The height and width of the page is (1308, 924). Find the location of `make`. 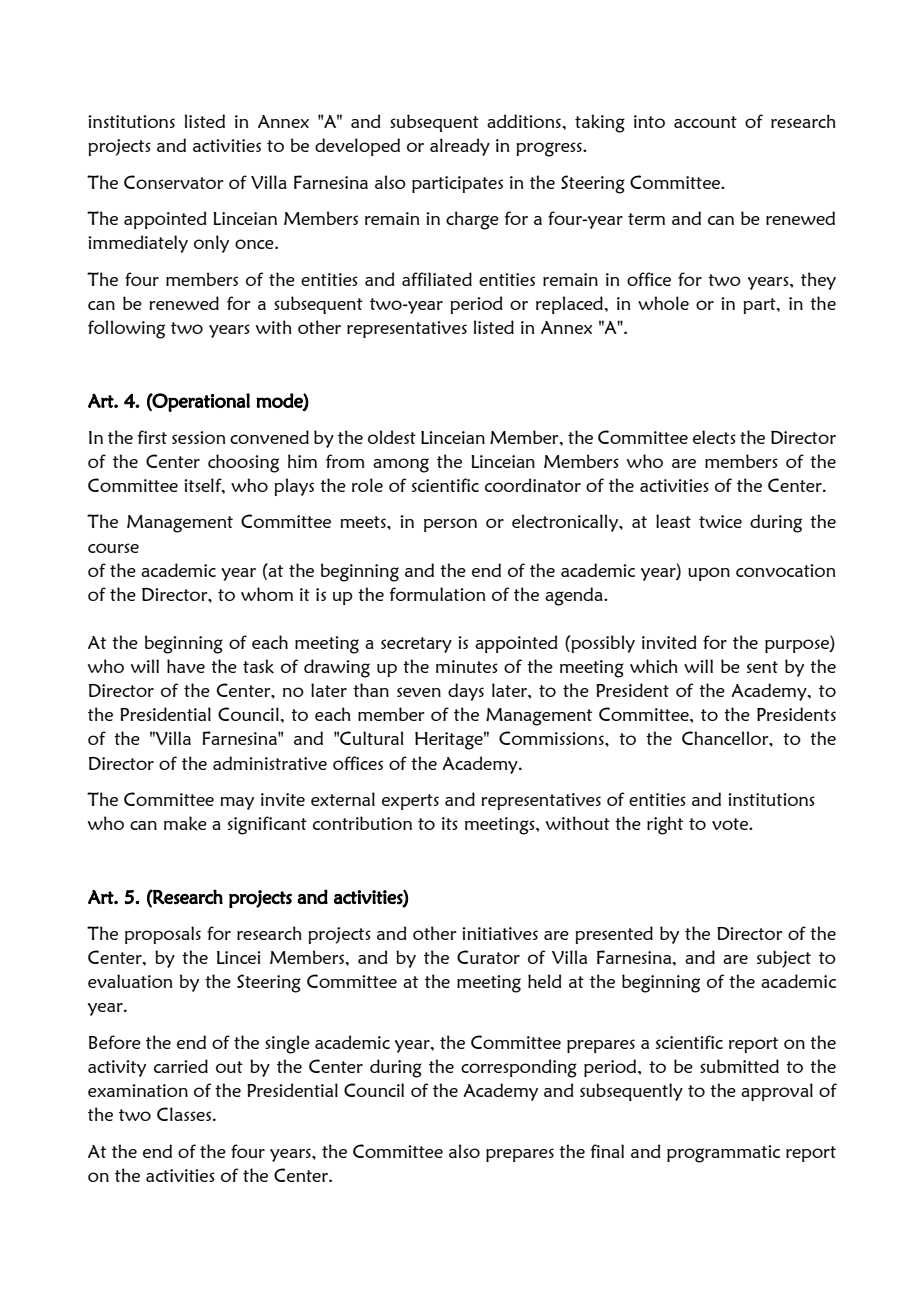

make is located at coordinates (185, 823).
